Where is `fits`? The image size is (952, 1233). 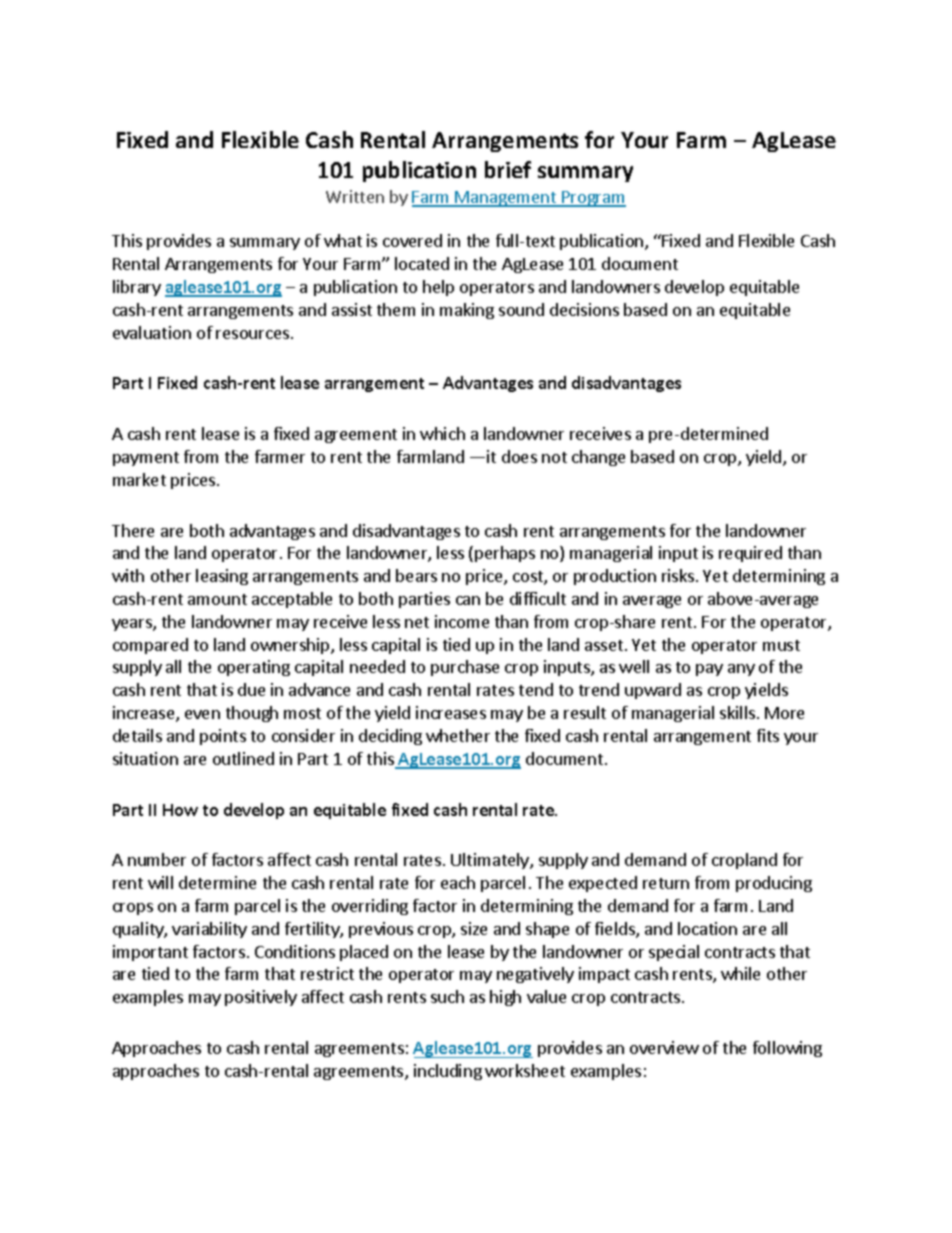
fits is located at coordinates (768, 735).
